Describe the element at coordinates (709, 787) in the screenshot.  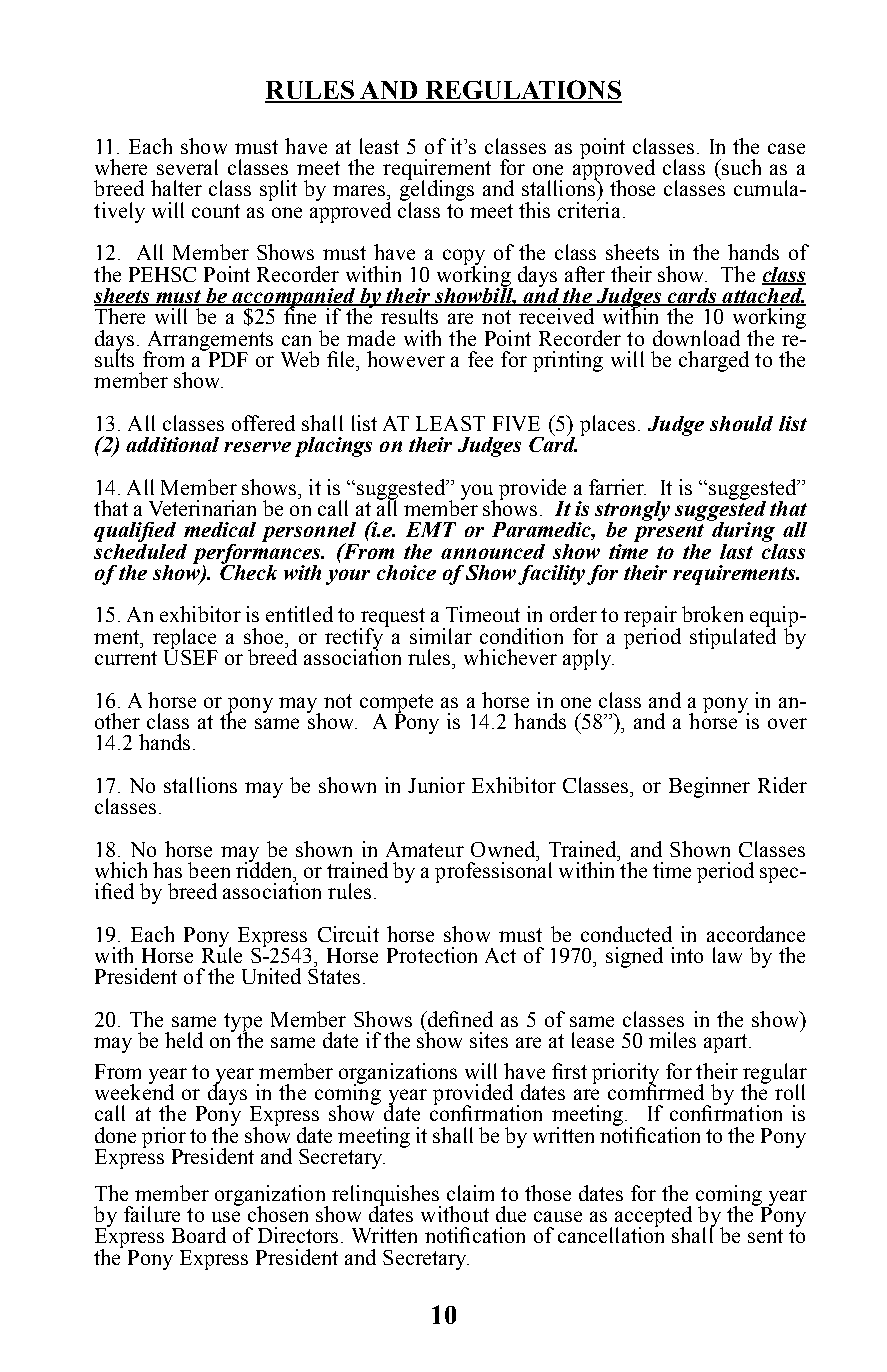
I see `Beginner` at that location.
